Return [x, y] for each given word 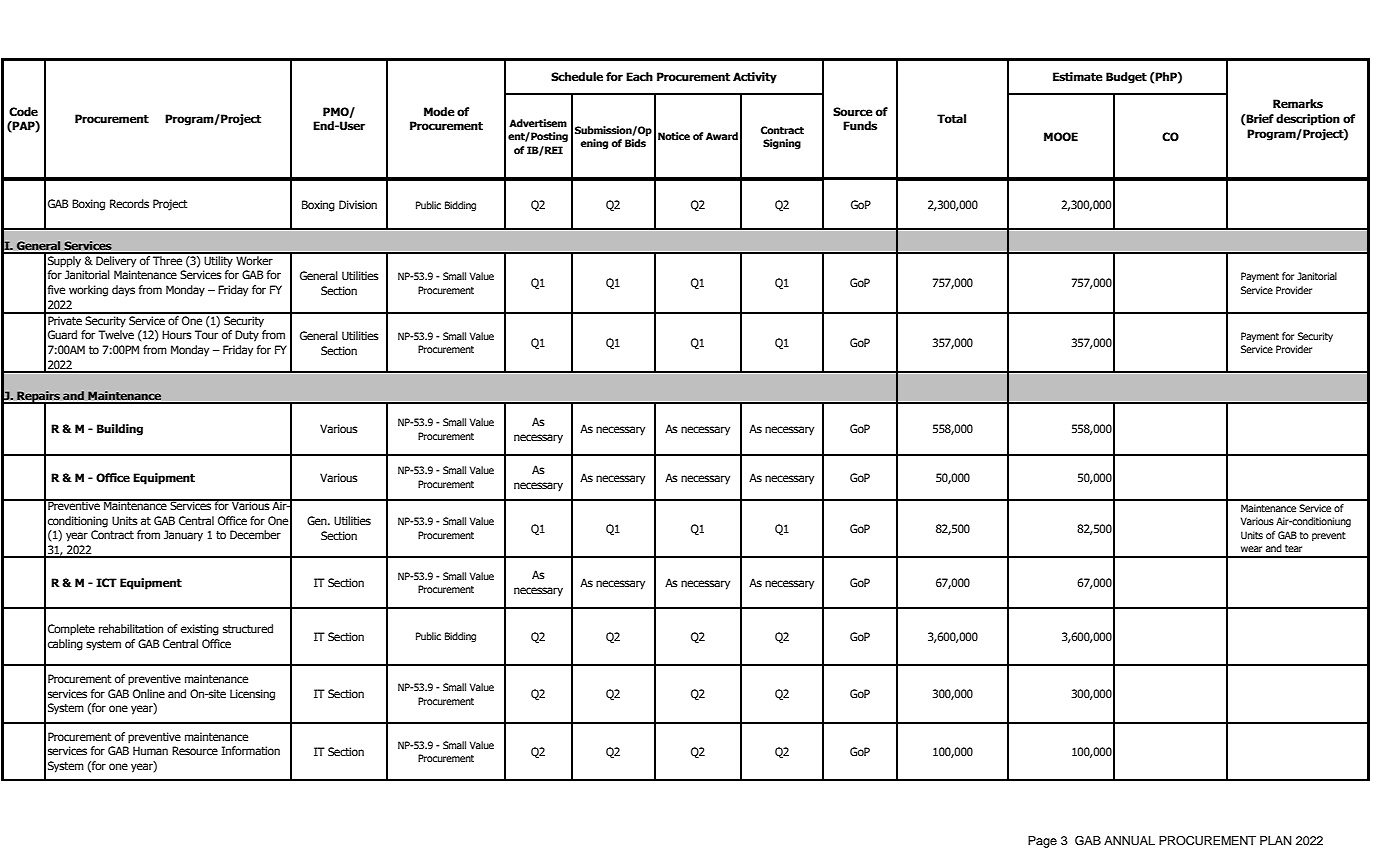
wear [1251, 549]
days [123, 291]
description [1308, 120]
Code [23, 111]
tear [1293, 548]
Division [358, 204]
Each [639, 76]
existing [200, 630]
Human [150, 750]
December [255, 534]
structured [248, 628]
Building [120, 430]
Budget [1126, 78]
